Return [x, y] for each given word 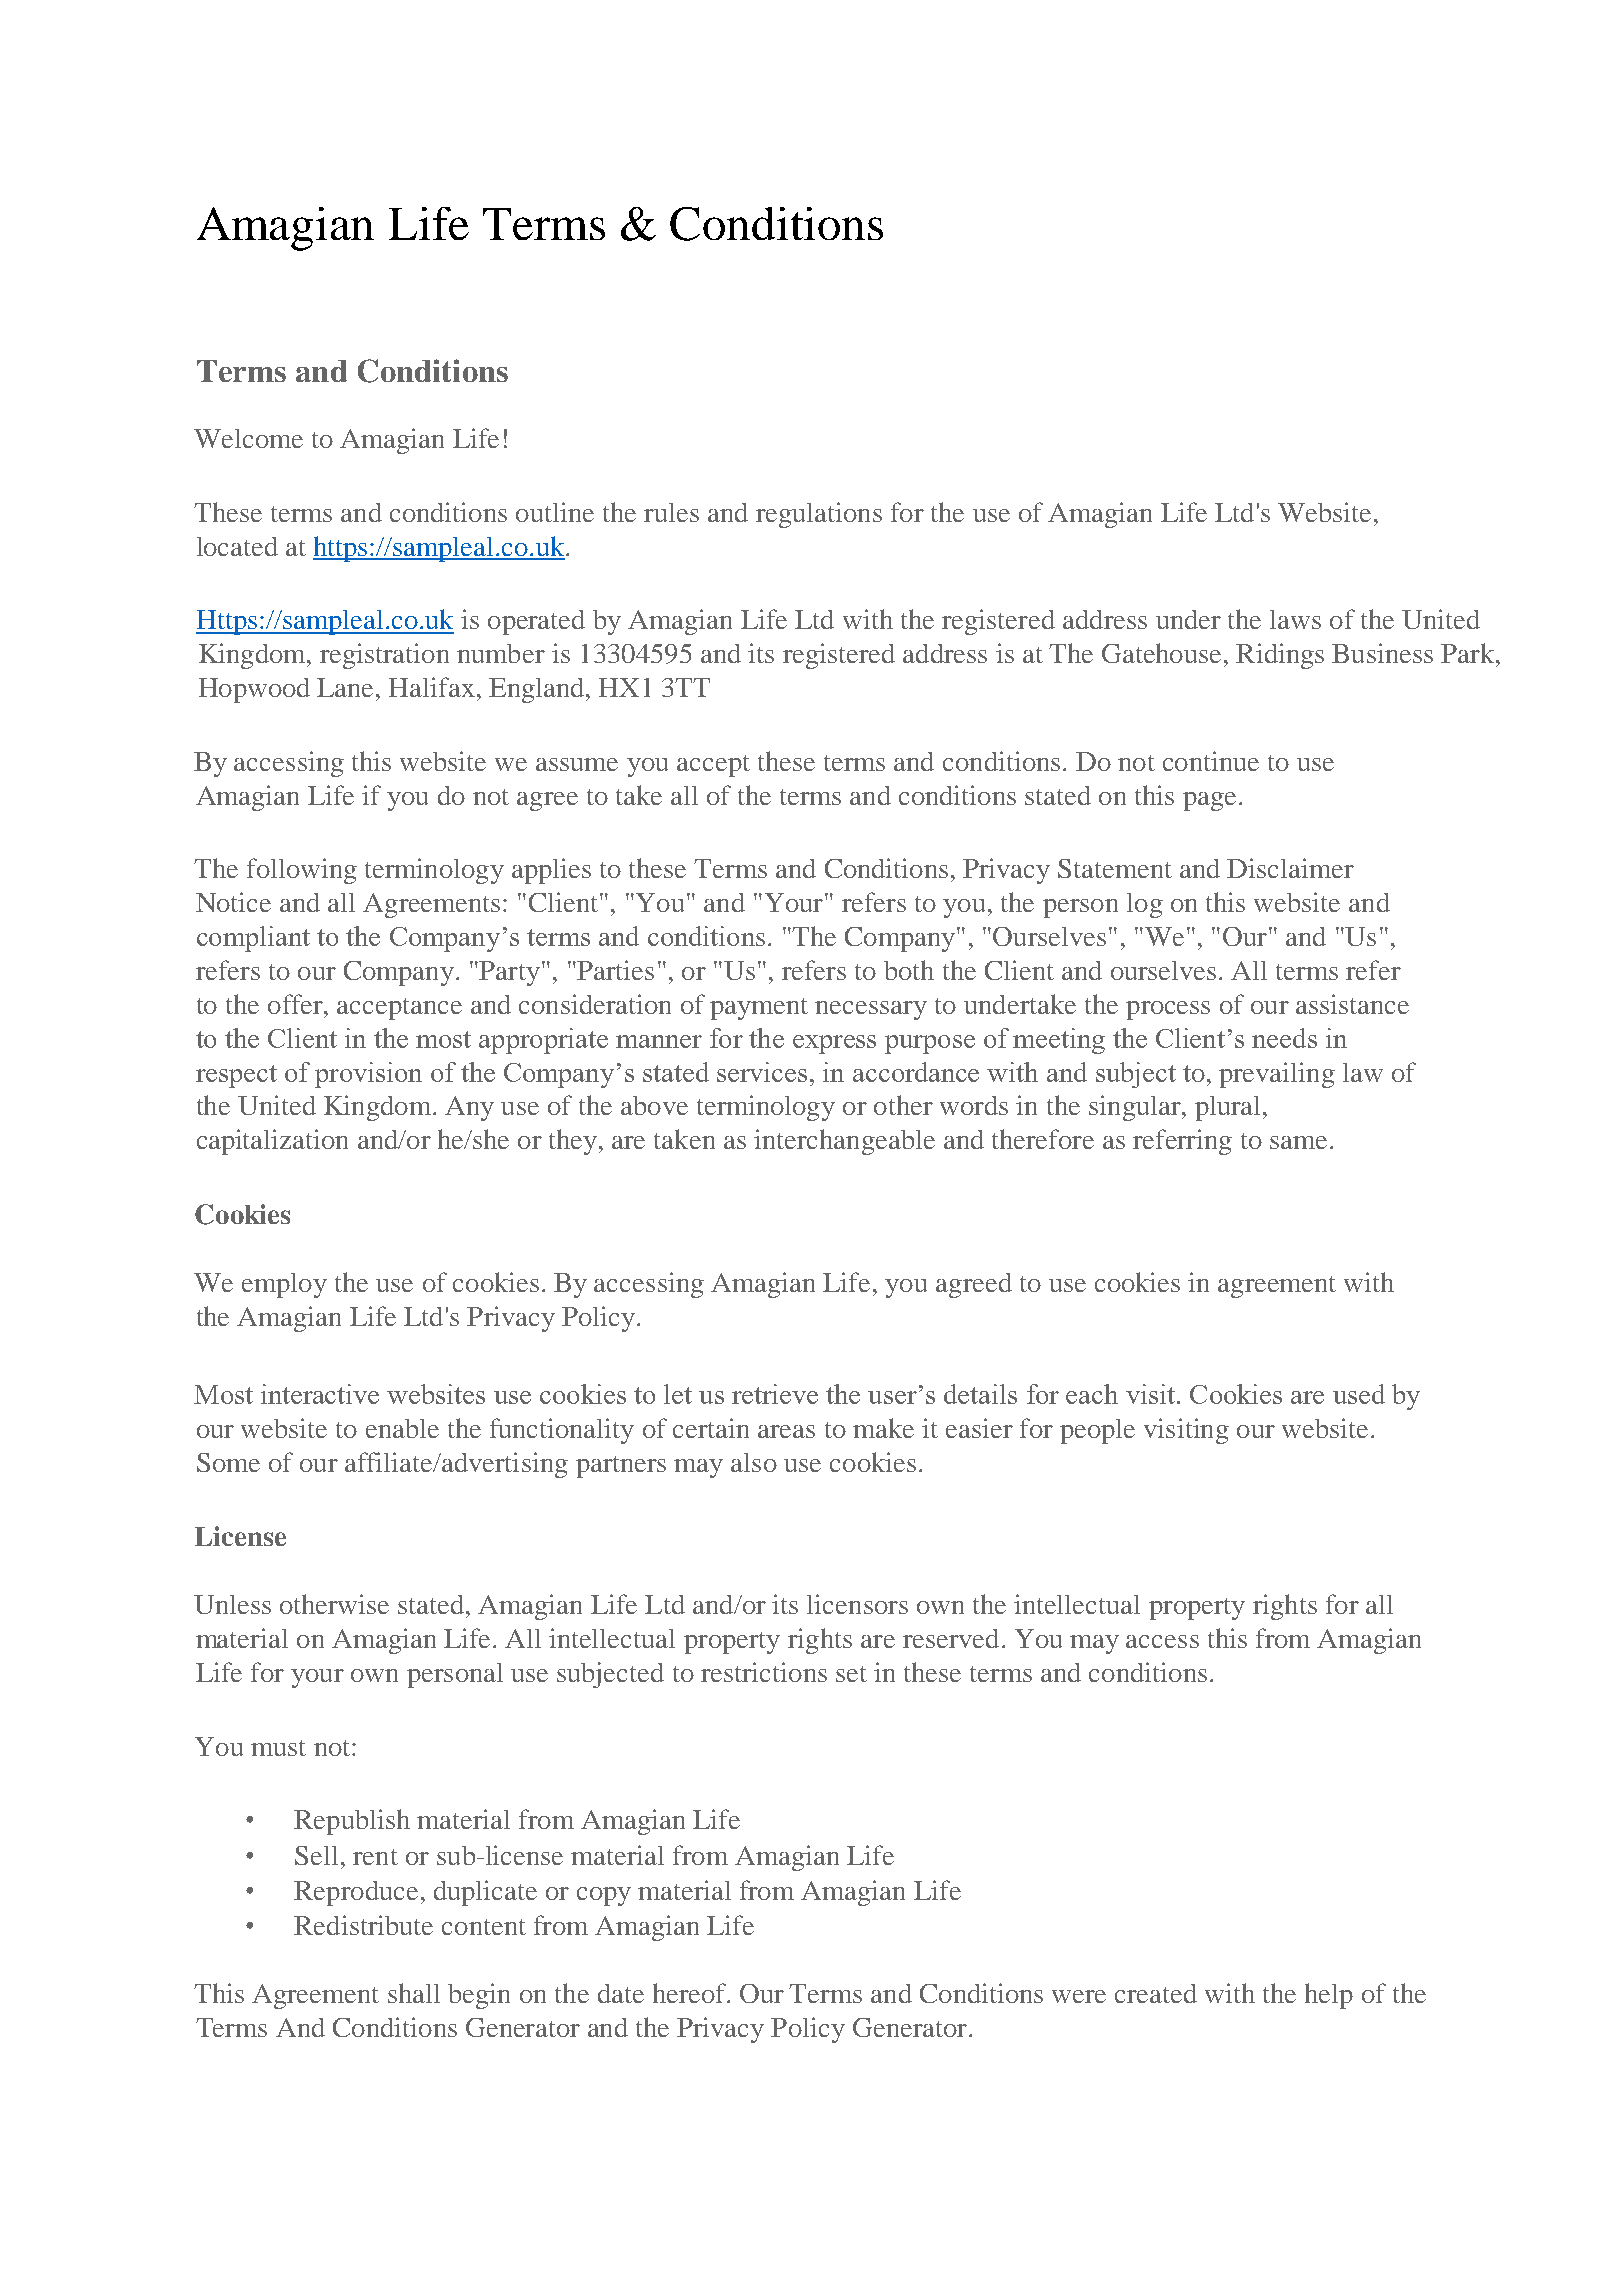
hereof [691, 1993]
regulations [819, 515]
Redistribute [363, 1925]
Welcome [248, 438]
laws [1295, 619]
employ [284, 1285]
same [1298, 1142]
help [1329, 1996]
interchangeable [844, 1142]
